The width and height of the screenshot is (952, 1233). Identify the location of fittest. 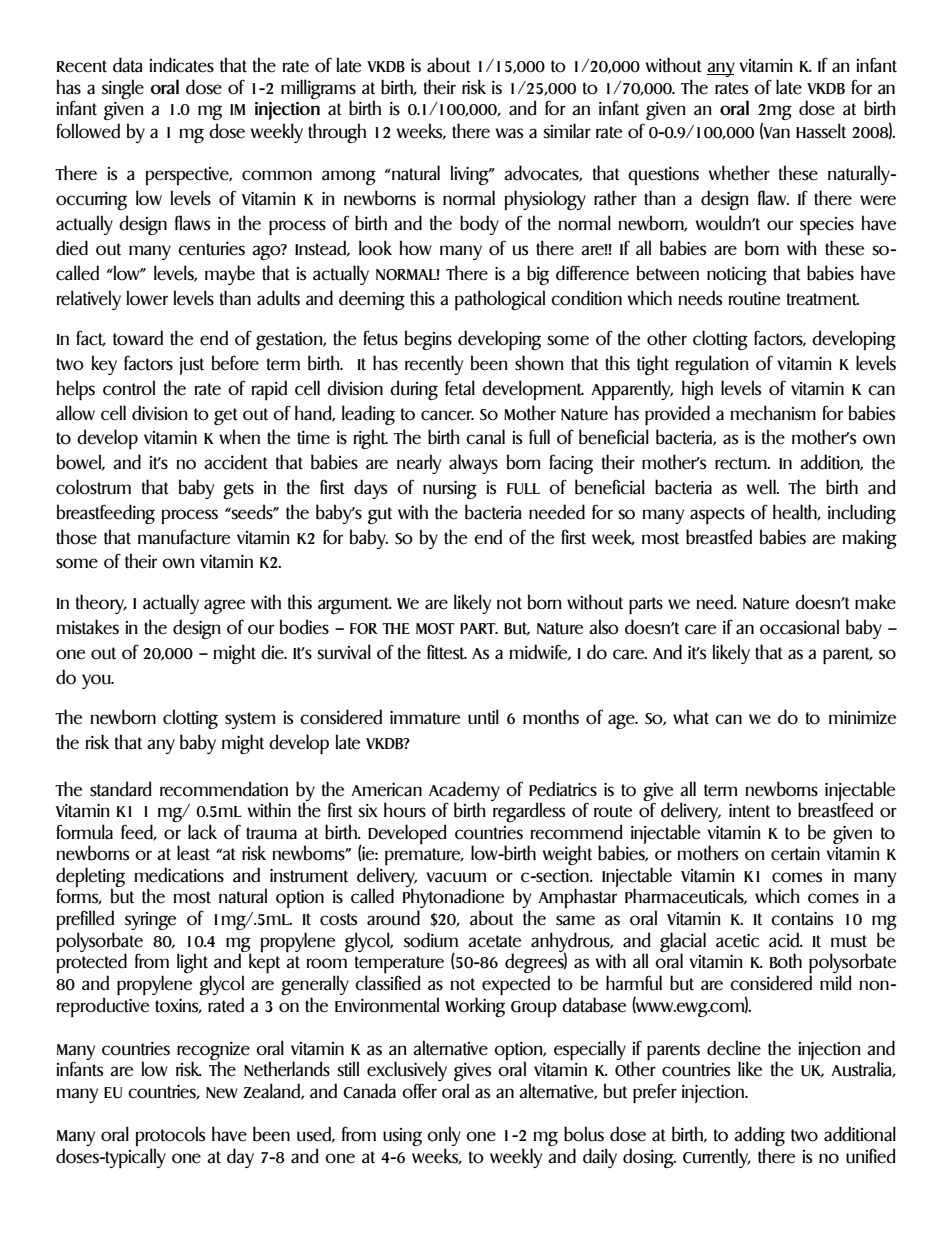
(447, 652).
